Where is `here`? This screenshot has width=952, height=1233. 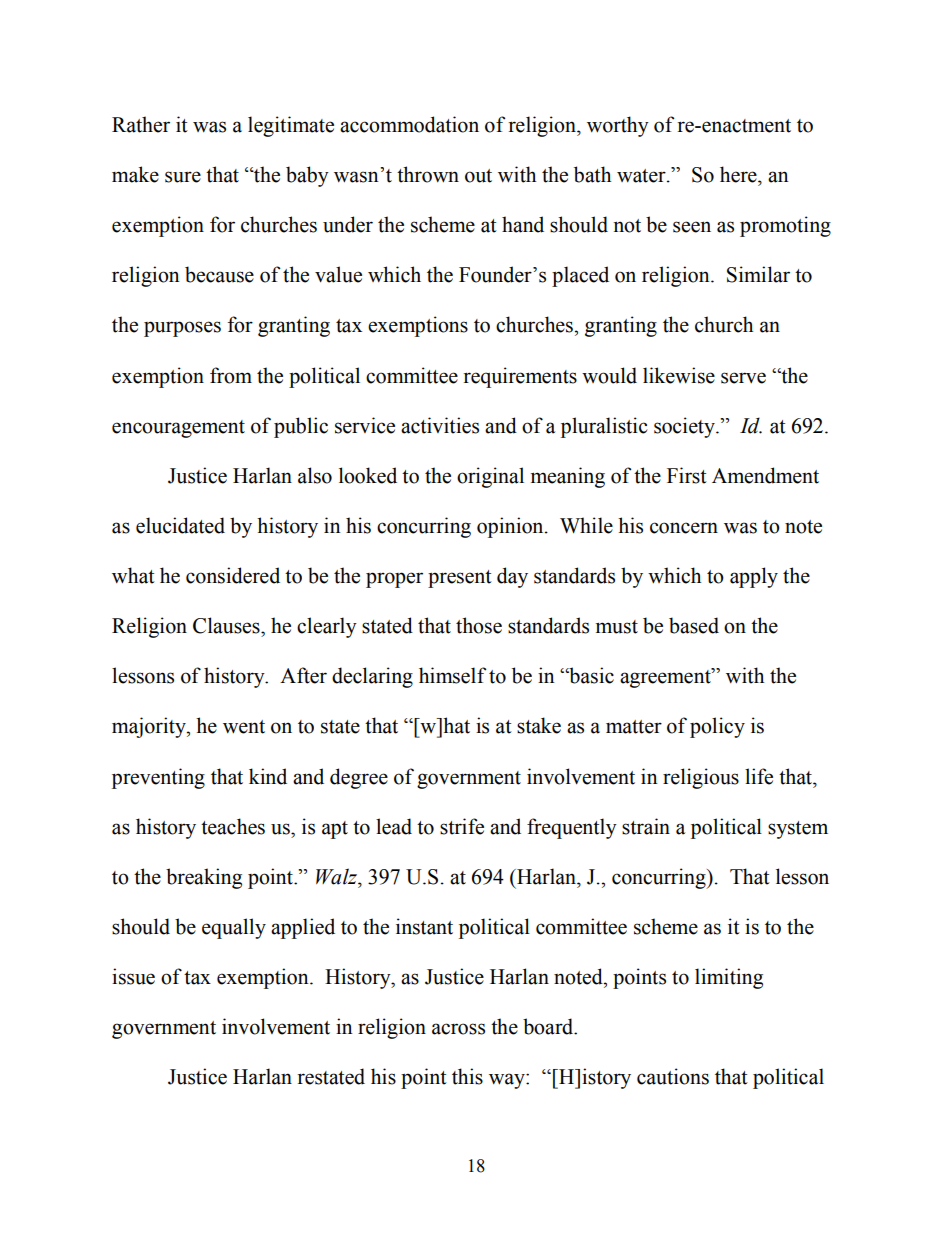 here is located at coordinates (739, 174).
